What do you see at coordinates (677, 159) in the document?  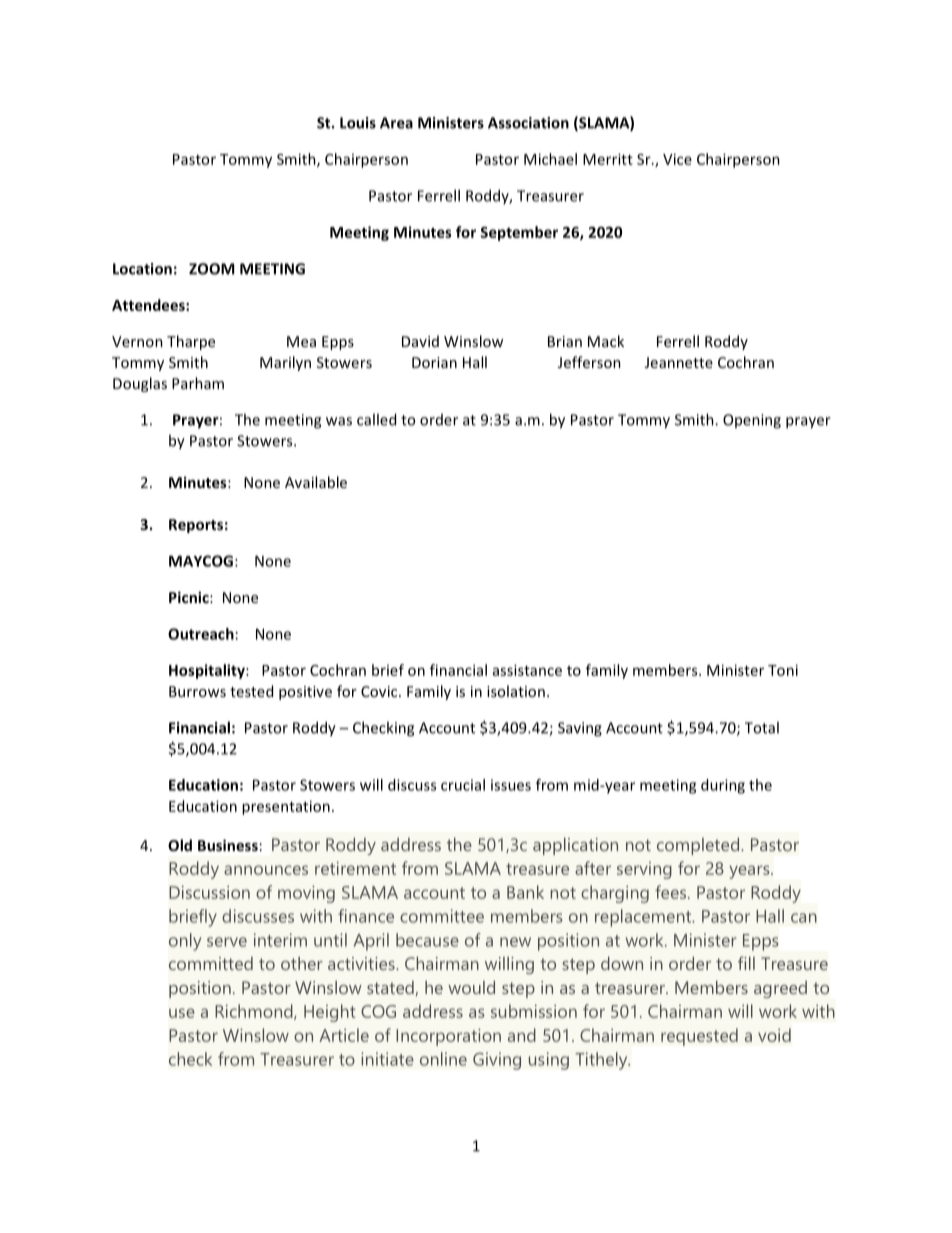 I see `Vice` at bounding box center [677, 159].
